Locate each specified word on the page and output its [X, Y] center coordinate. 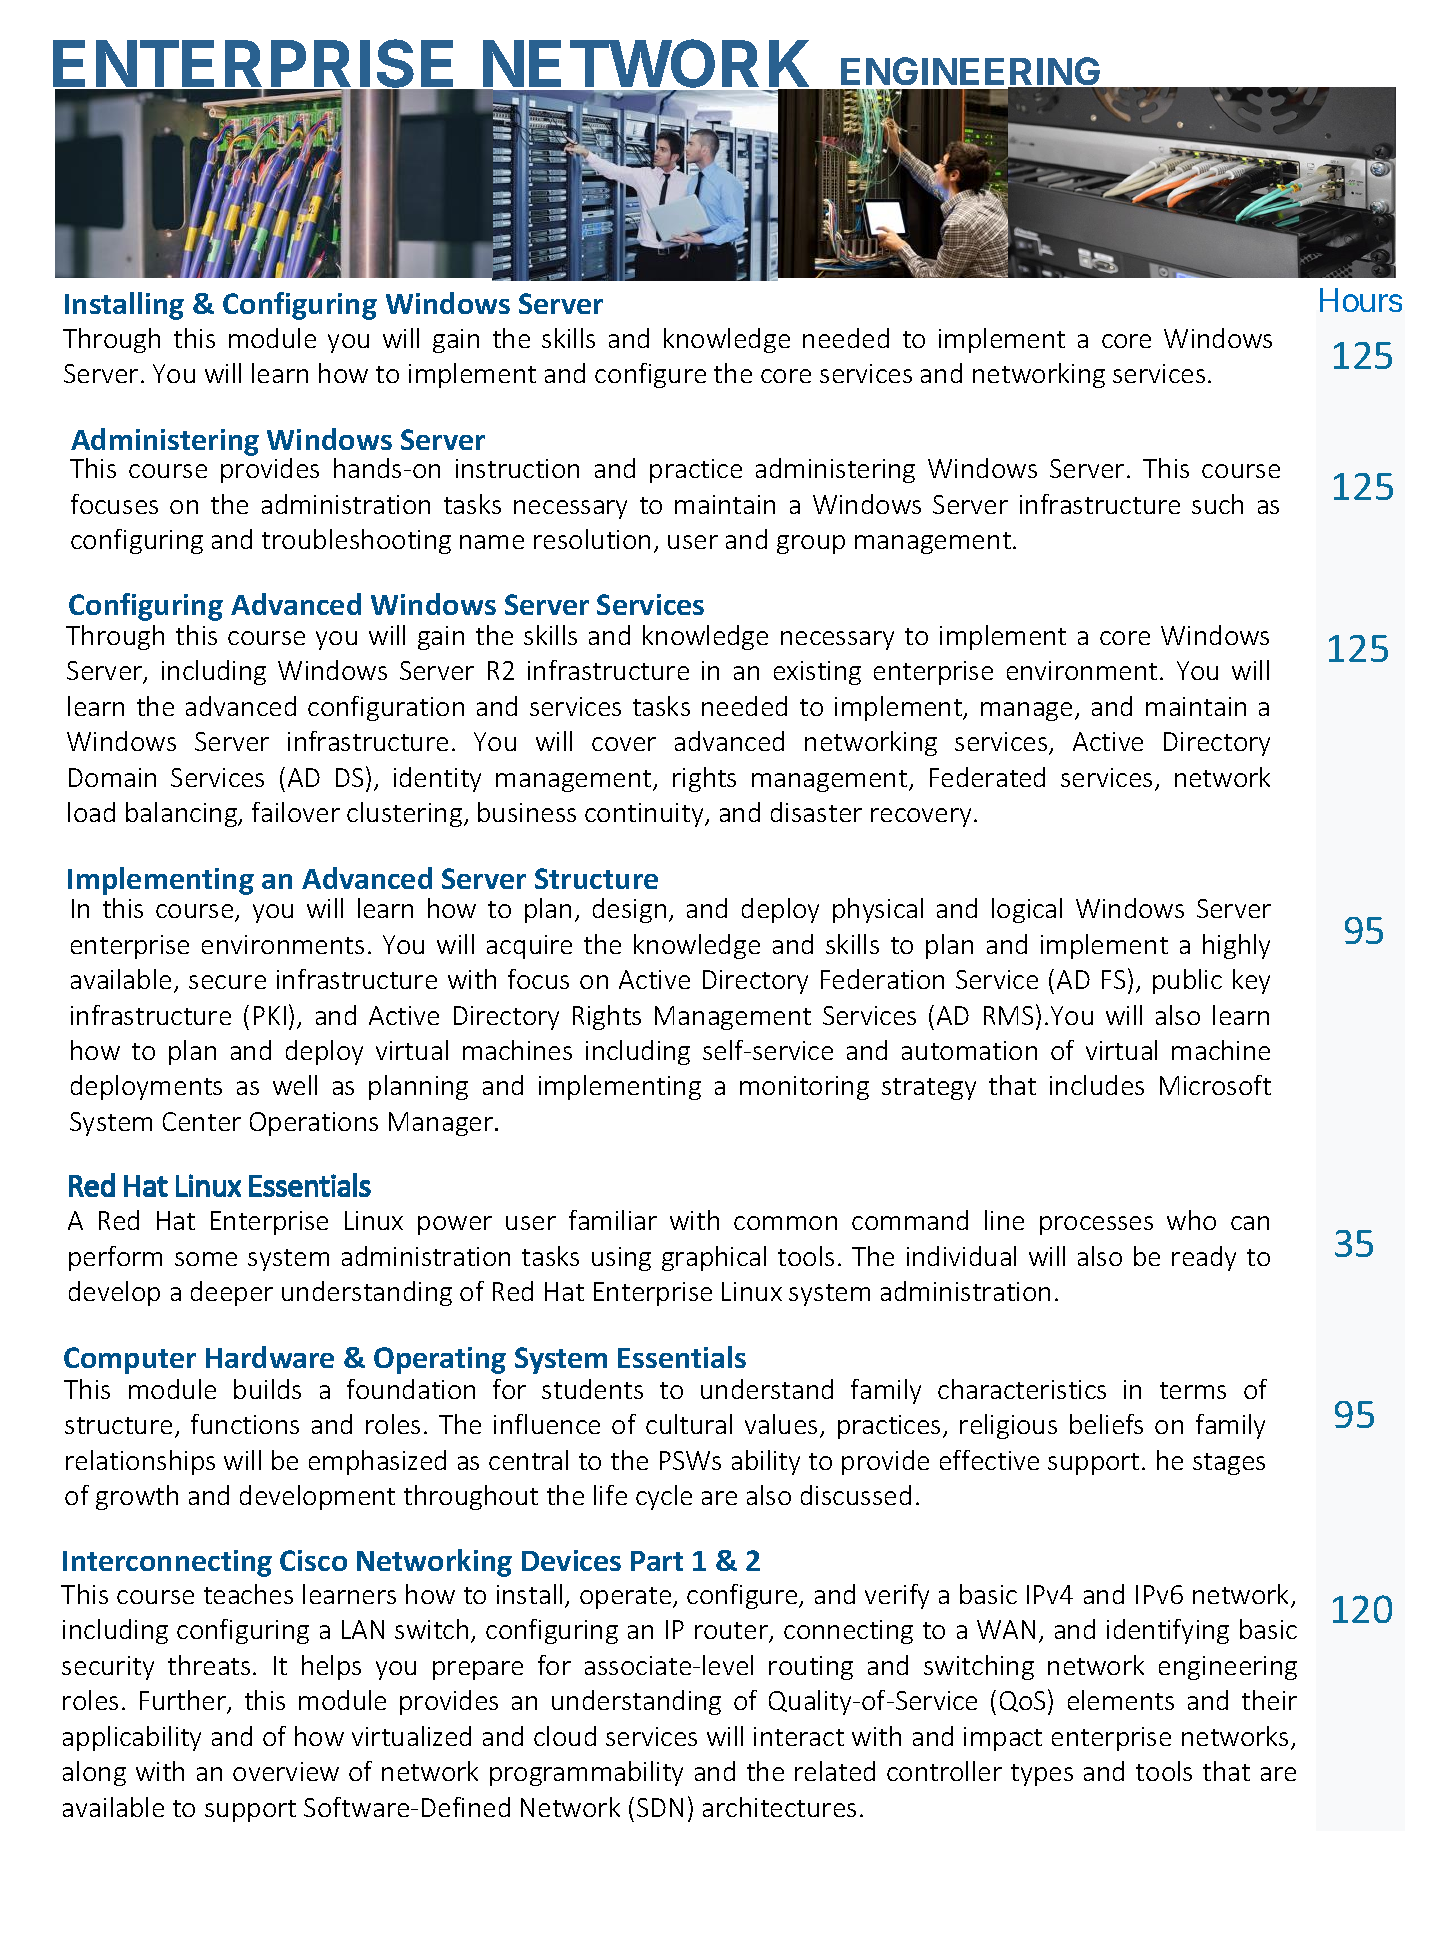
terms [1193, 1390]
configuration [386, 708]
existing [817, 673]
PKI [270, 1015]
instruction [517, 468]
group [811, 544]
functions [245, 1424]
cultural [689, 1424]
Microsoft [1215, 1085]
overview [286, 1771]
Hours [1361, 300]
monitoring [804, 1088]
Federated [987, 777]
